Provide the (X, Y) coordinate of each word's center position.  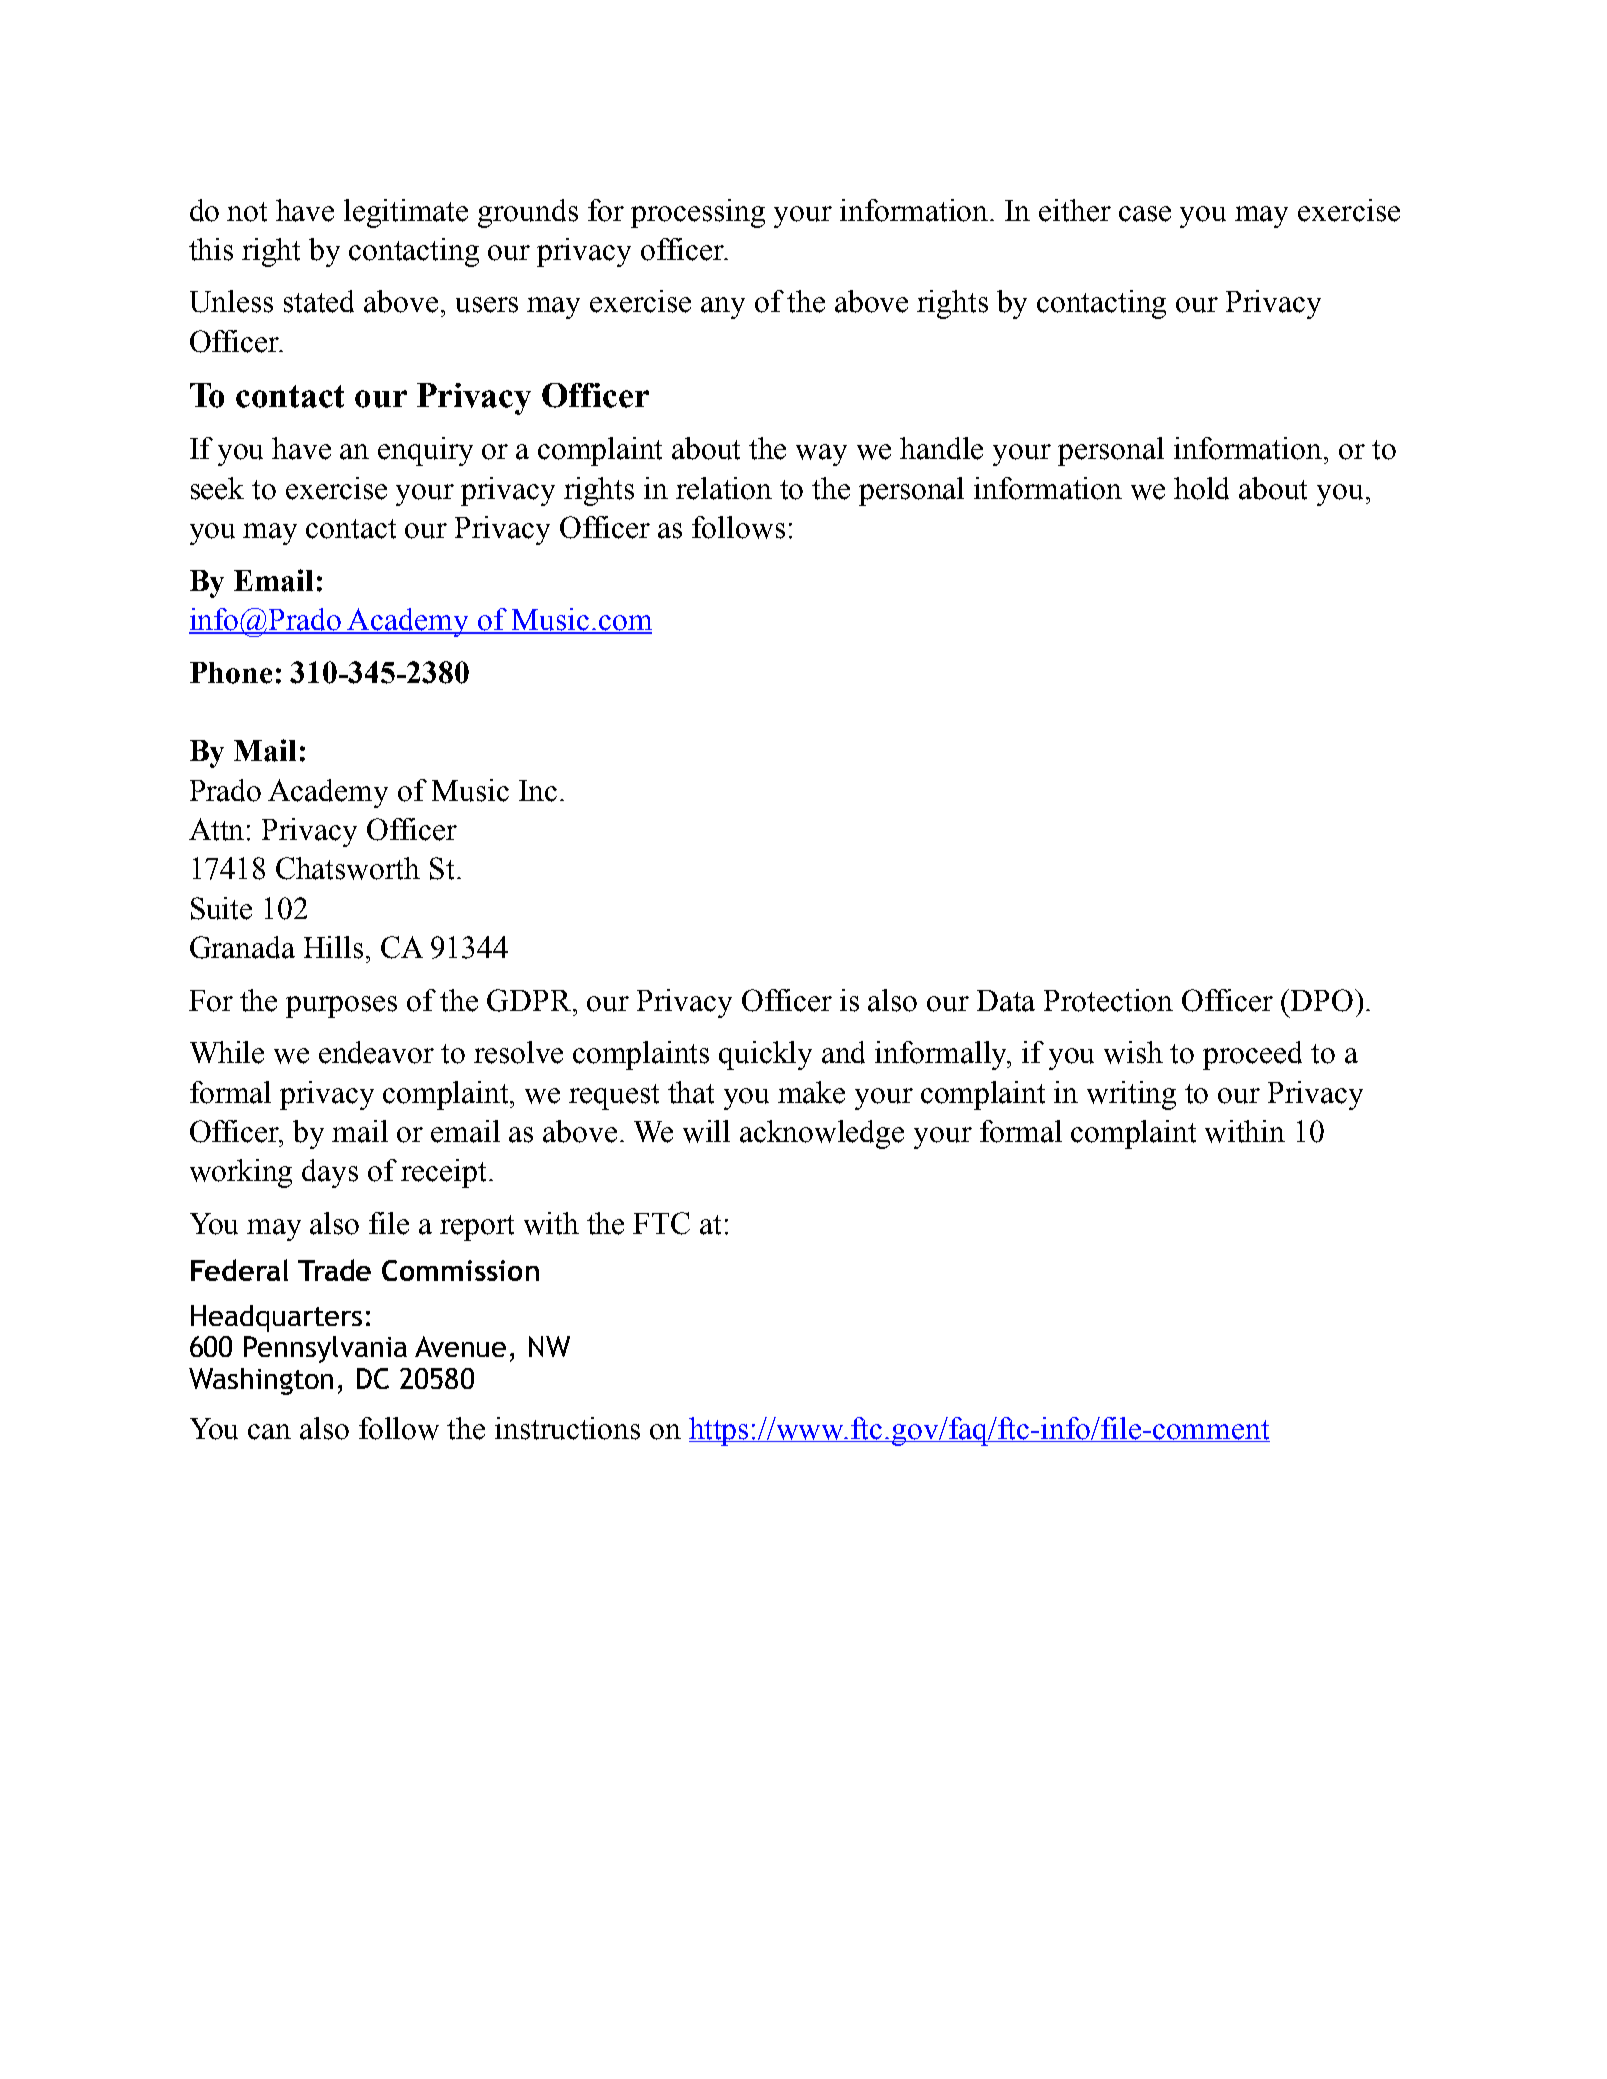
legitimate (406, 213)
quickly (765, 1055)
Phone (231, 673)
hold (1201, 488)
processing (698, 213)
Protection (1108, 1000)
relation (724, 488)
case (1145, 214)
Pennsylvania (325, 1349)
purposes (341, 1007)
